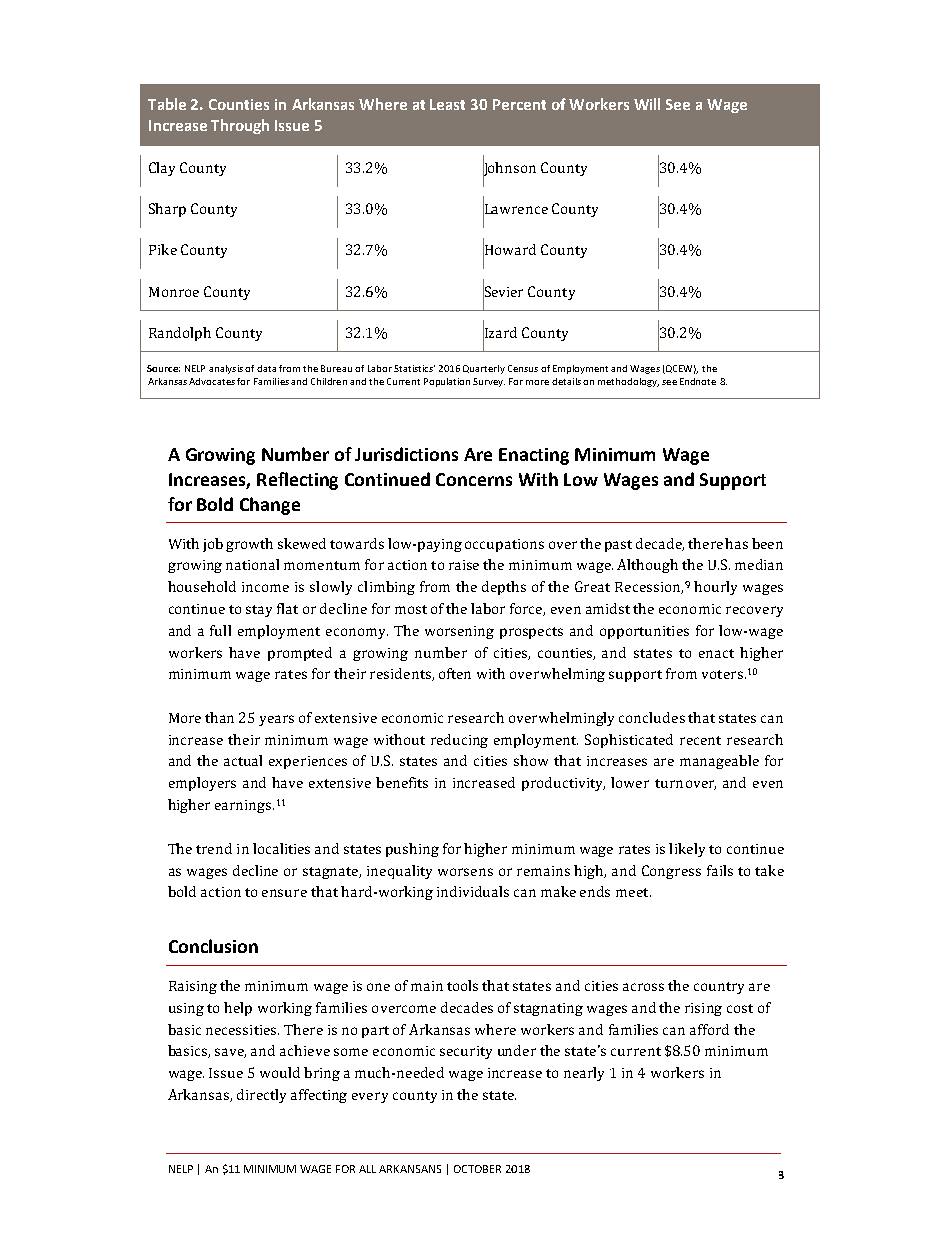  What do you see at coordinates (447, 104) in the page?
I see `Least` at bounding box center [447, 104].
